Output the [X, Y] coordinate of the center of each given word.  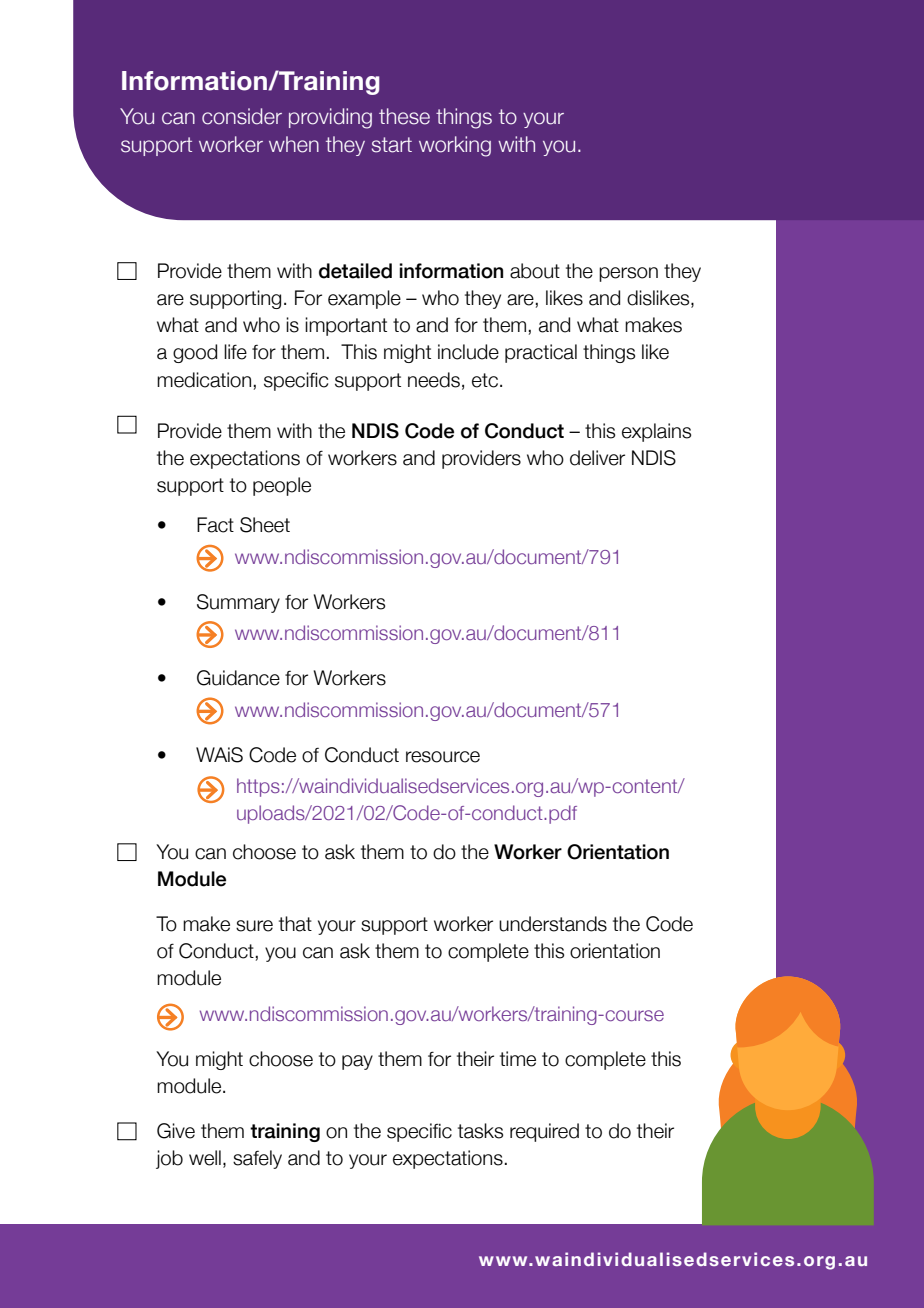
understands [553, 924]
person [628, 274]
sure [254, 926]
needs [434, 380]
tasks [480, 1131]
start [392, 145]
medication [204, 380]
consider [242, 116]
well [205, 1158]
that [295, 924]
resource [443, 757]
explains [656, 432]
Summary [238, 603]
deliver [597, 458]
